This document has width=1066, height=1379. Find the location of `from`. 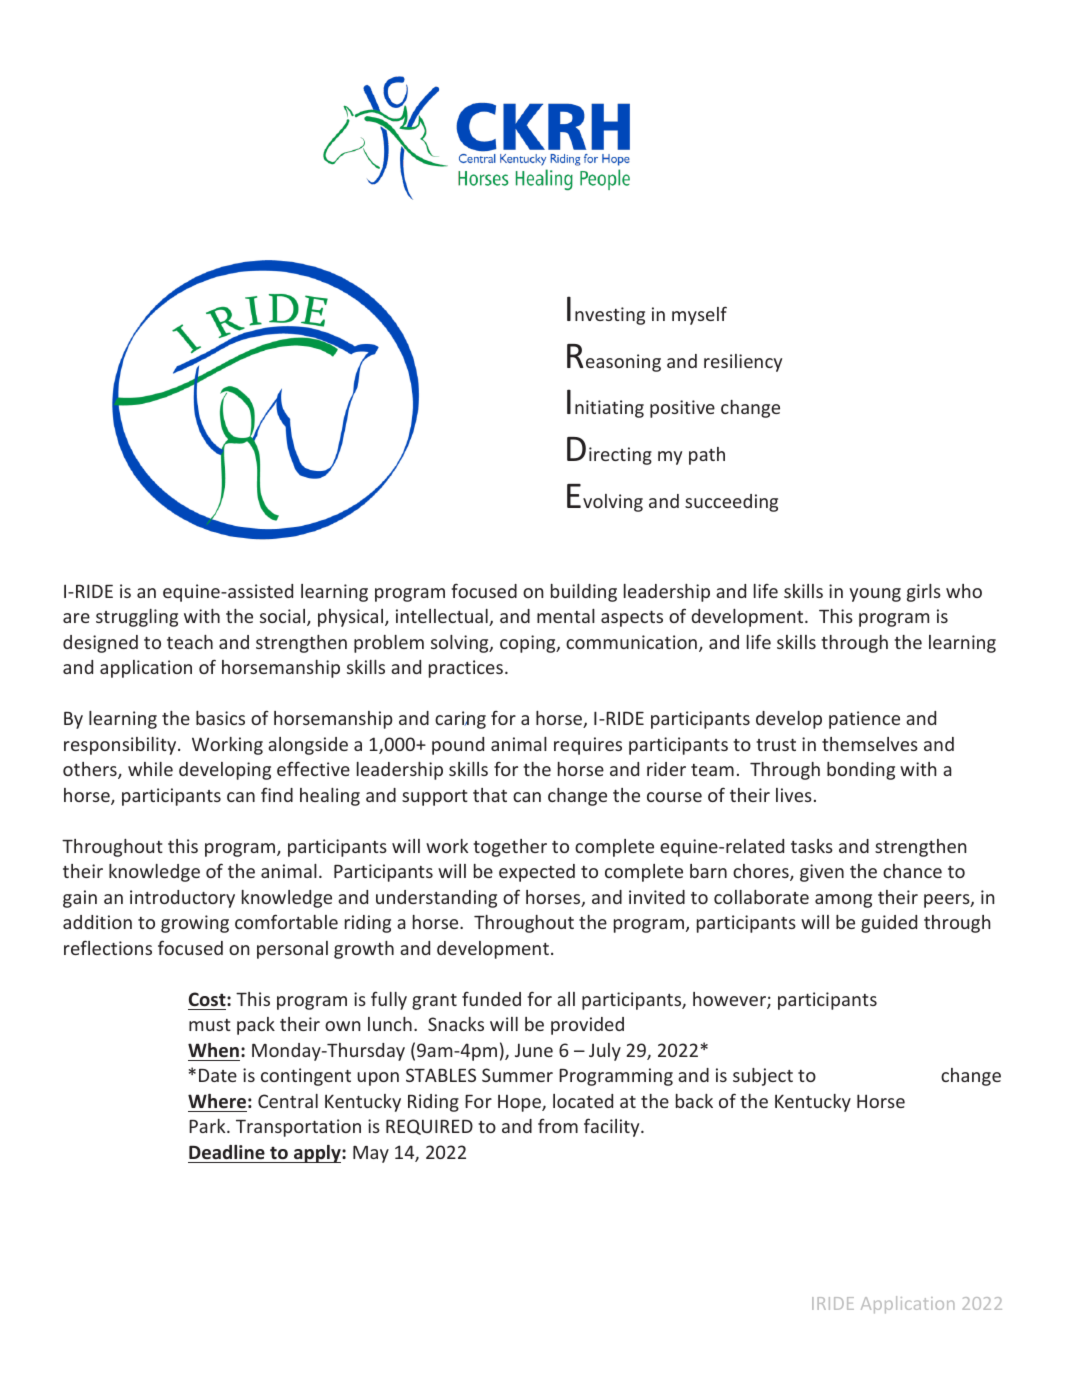

from is located at coordinates (558, 1125).
